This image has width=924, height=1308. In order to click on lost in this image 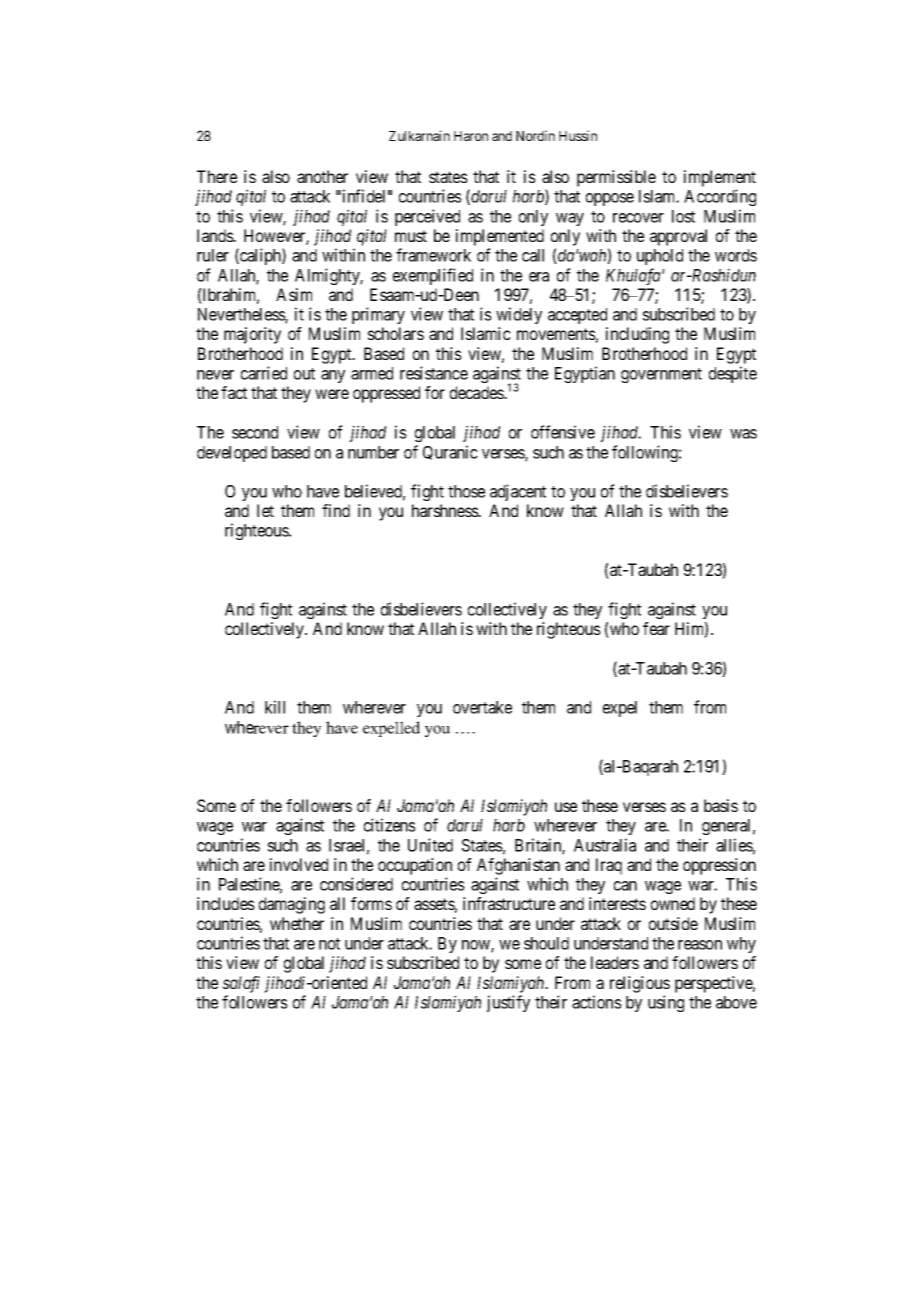, I will do `click(683, 216)`.
